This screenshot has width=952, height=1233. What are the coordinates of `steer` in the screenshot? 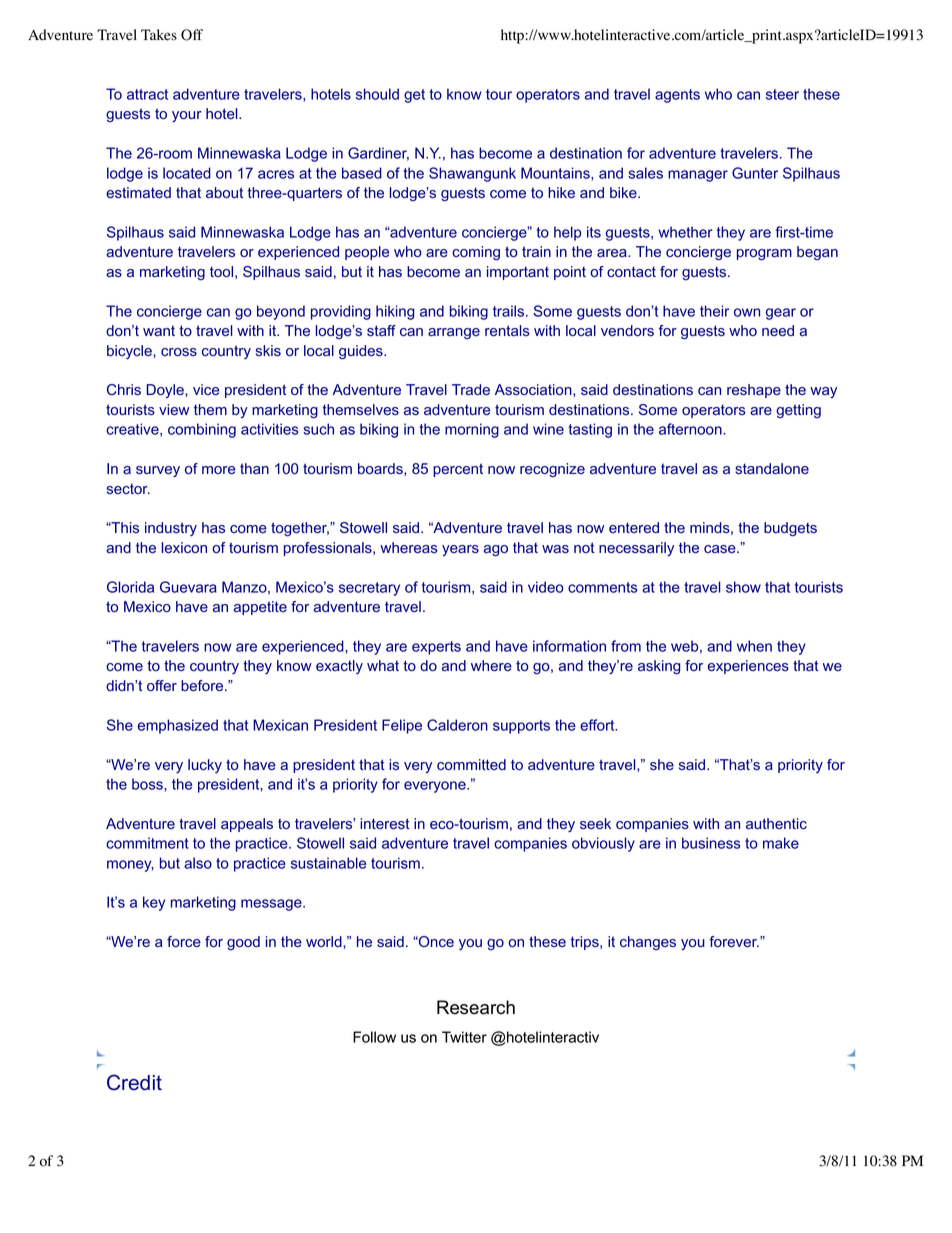 It's located at (782, 94).
